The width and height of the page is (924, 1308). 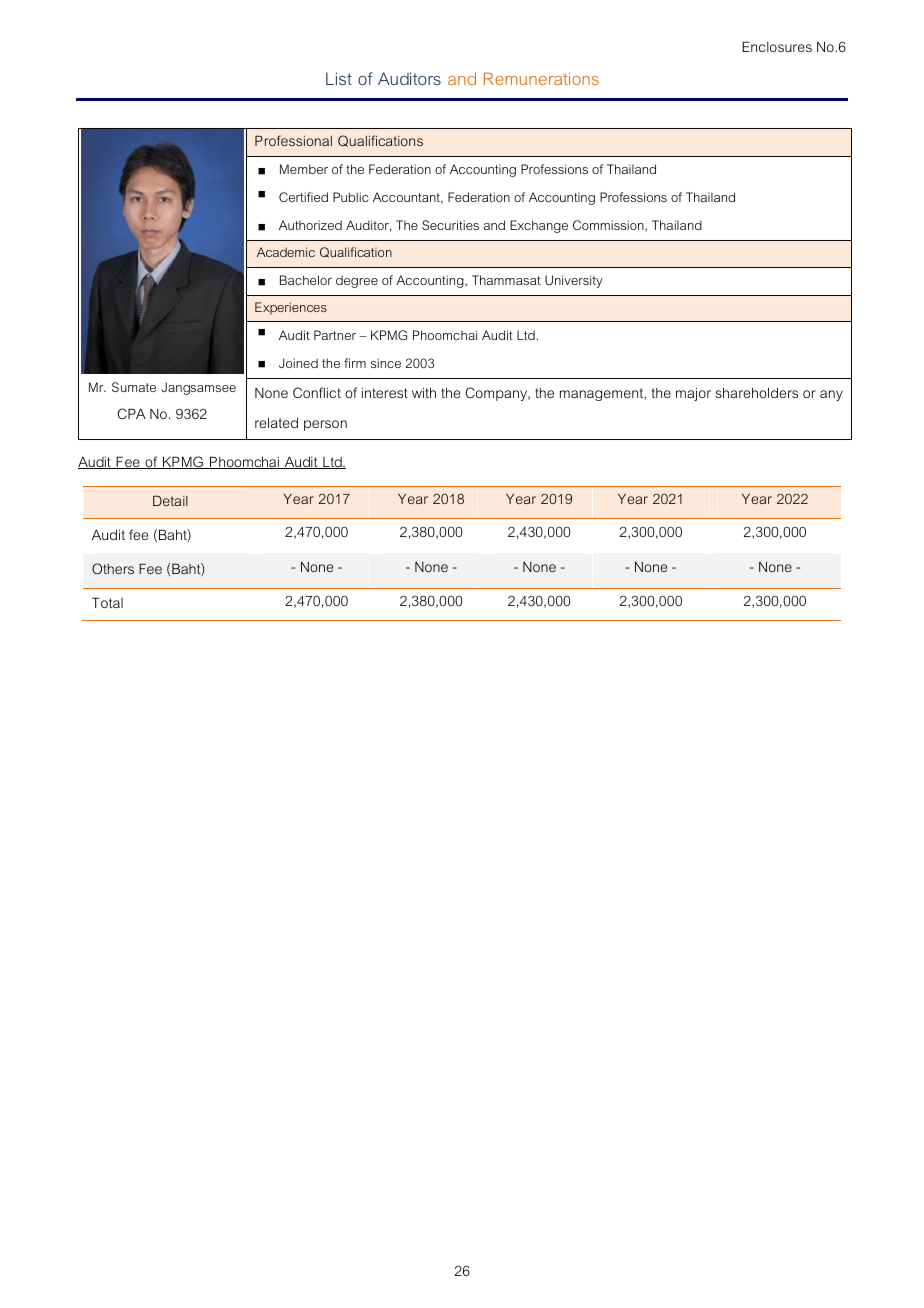 What do you see at coordinates (107, 602) in the page?
I see `Total` at bounding box center [107, 602].
